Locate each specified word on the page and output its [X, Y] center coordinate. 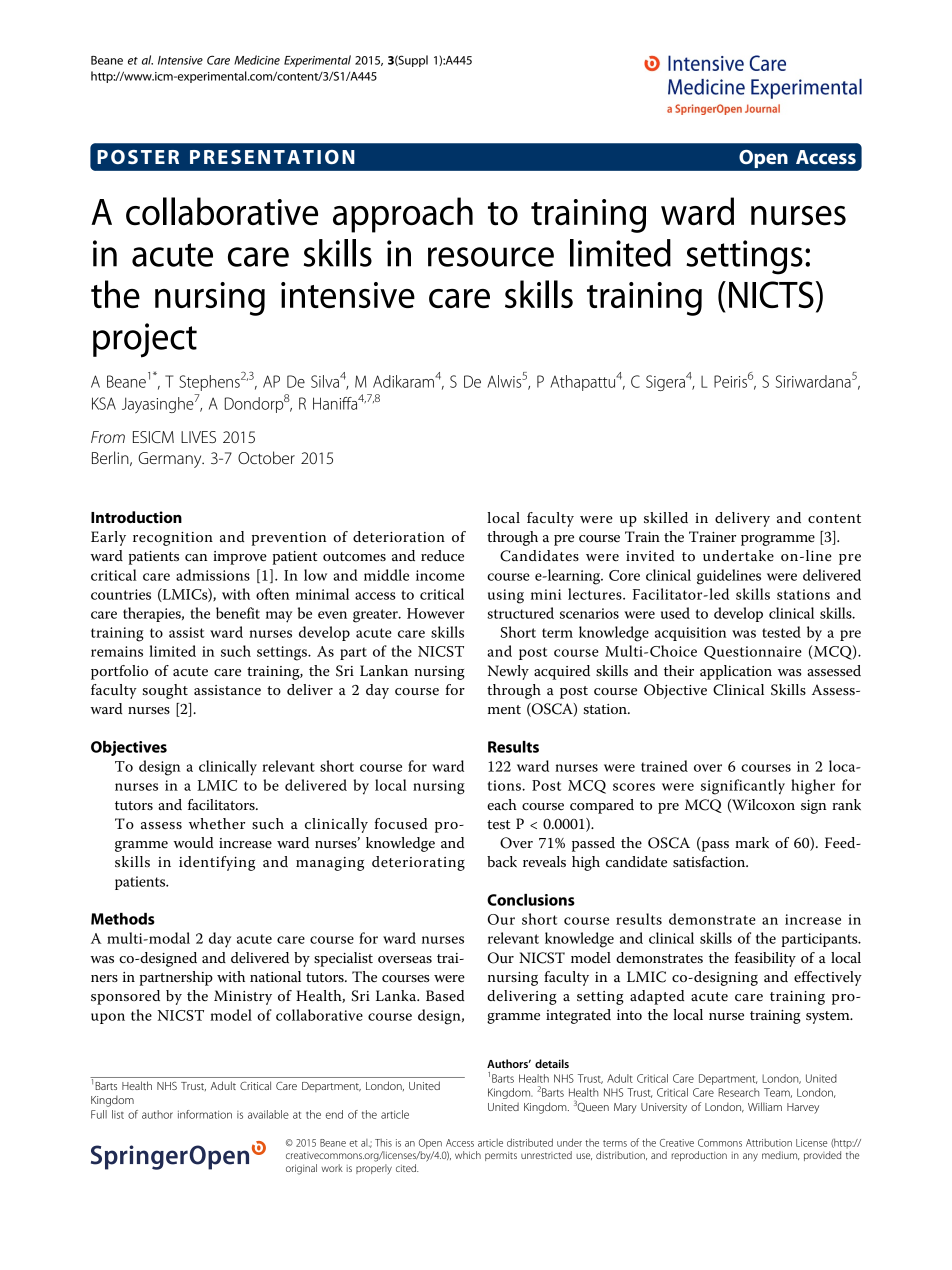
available [268, 1114]
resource [491, 257]
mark [752, 842]
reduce [442, 556]
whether [217, 824]
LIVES [198, 437]
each [502, 804]
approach [403, 215]
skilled [666, 518]
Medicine [257, 60]
